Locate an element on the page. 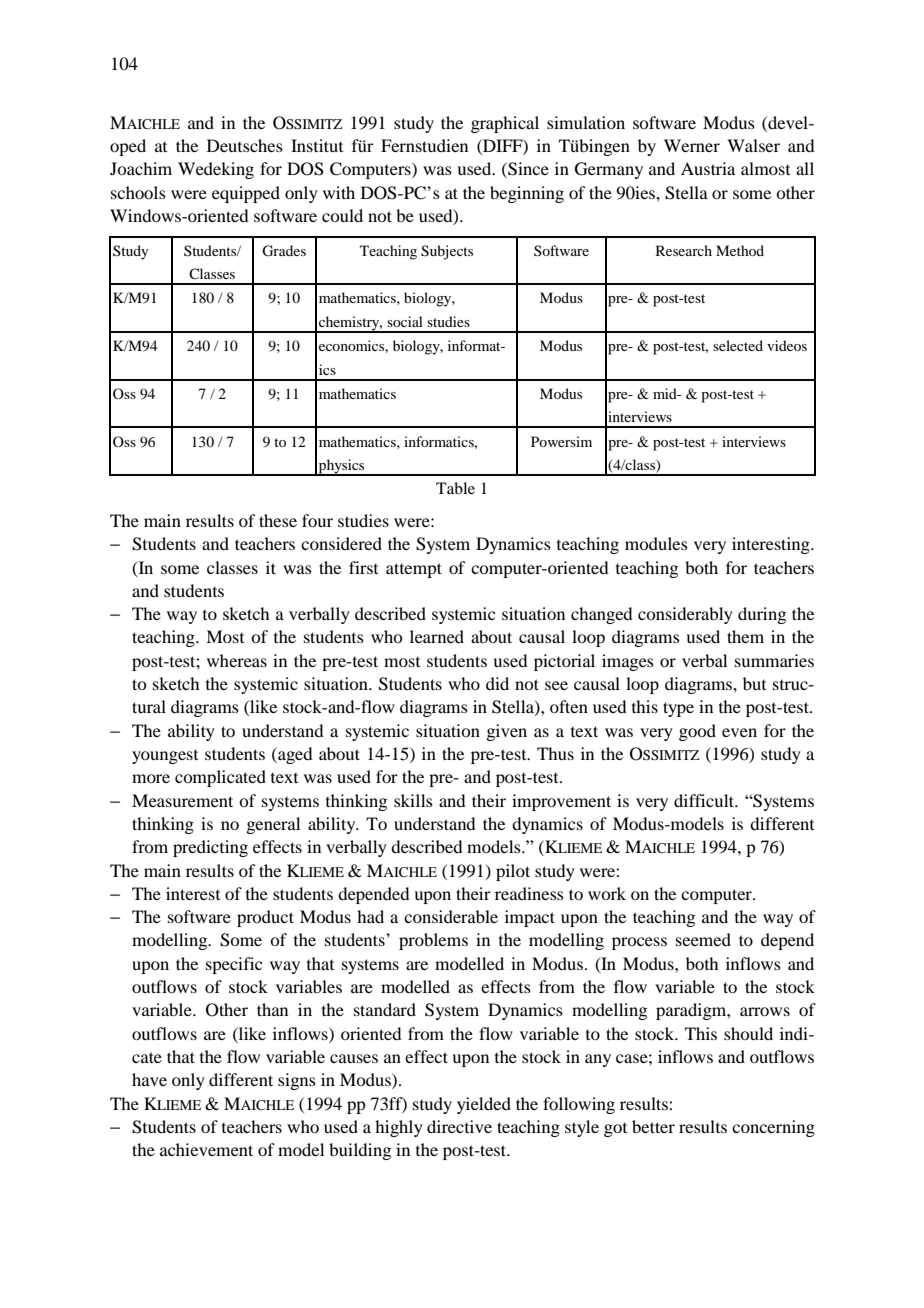 The image size is (924, 1308). equipped is located at coordinates (246, 194).
